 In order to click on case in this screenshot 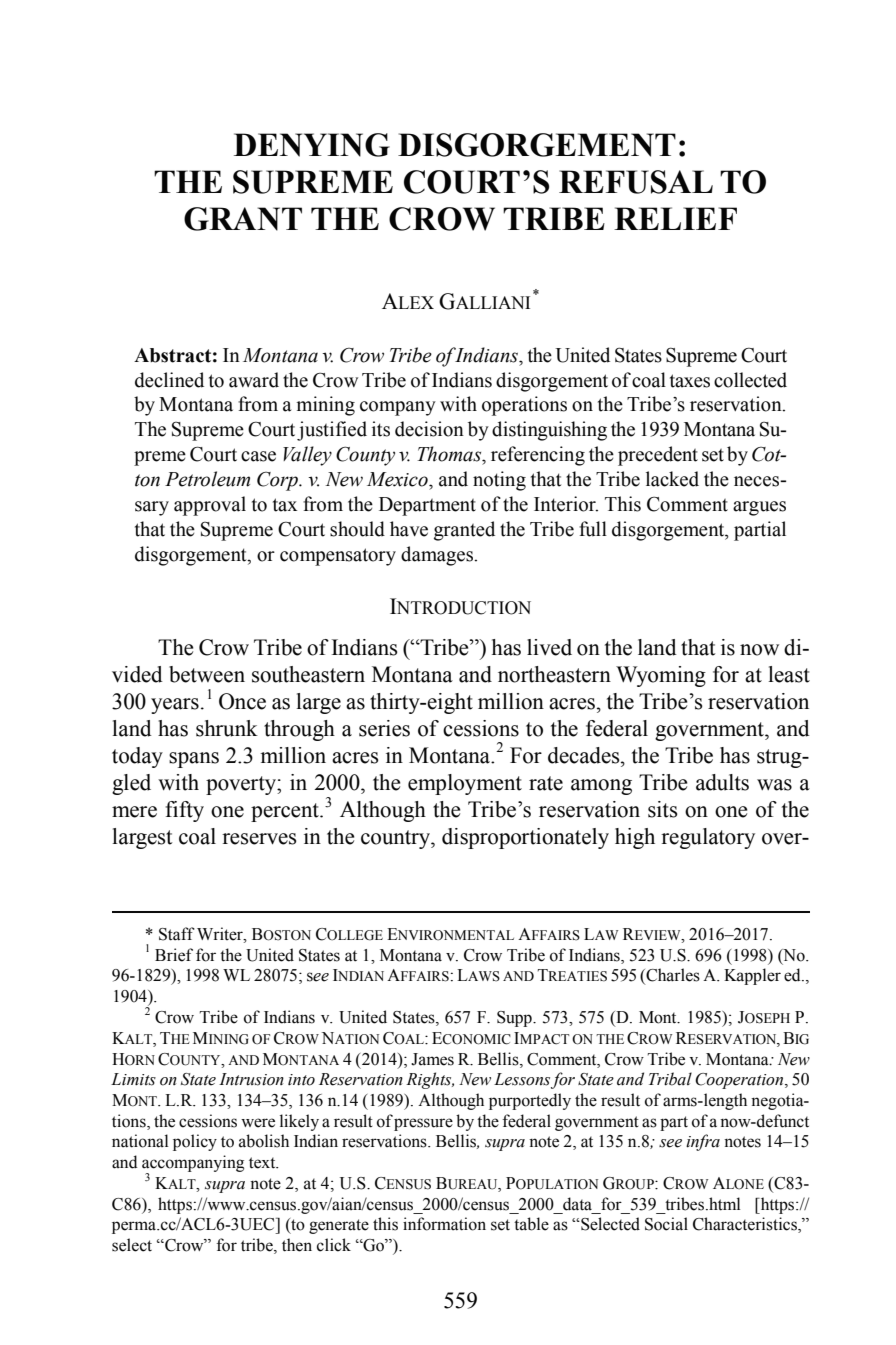, I will do `click(258, 456)`.
